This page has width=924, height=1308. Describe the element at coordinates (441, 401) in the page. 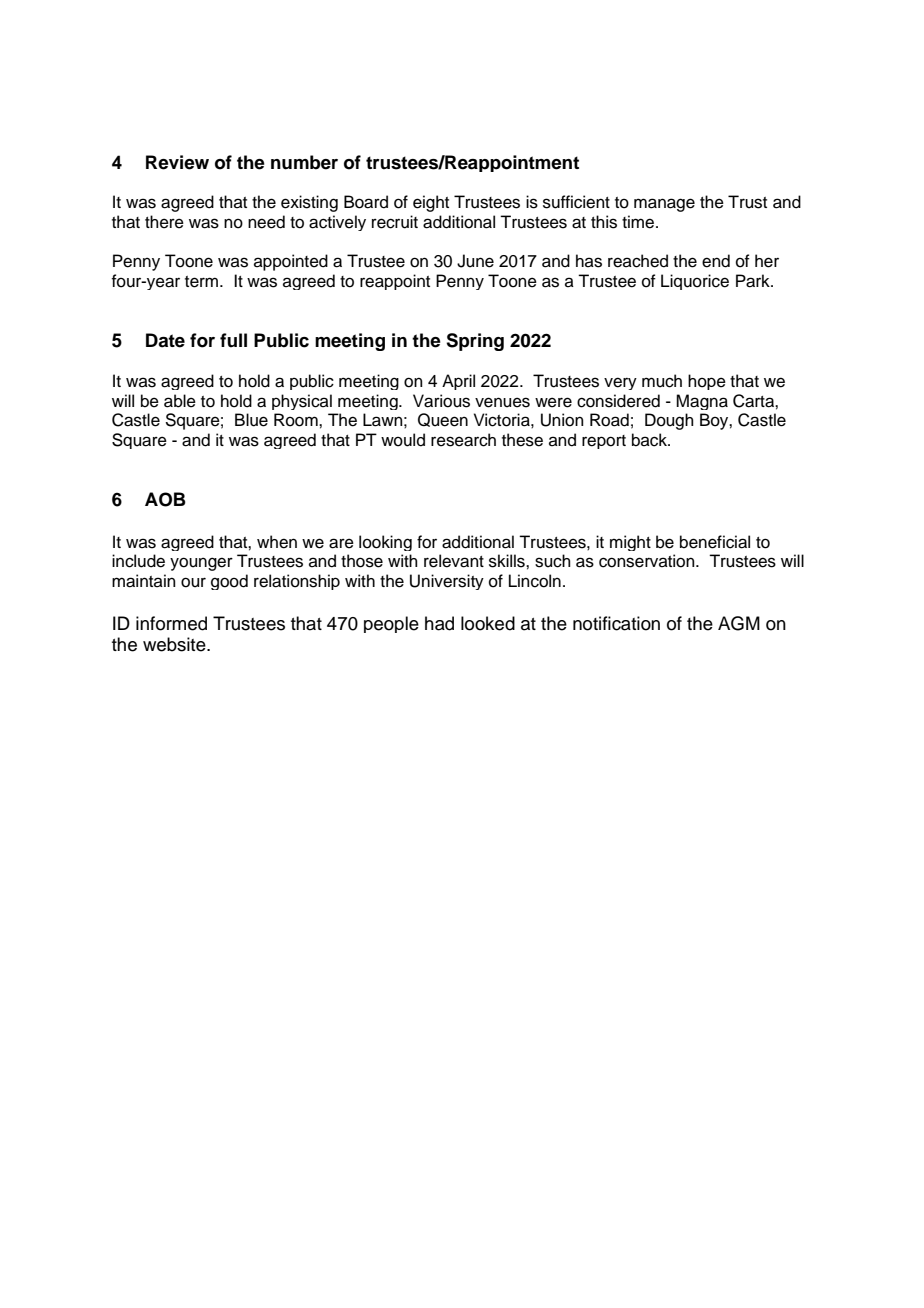

I see `Various` at that location.
